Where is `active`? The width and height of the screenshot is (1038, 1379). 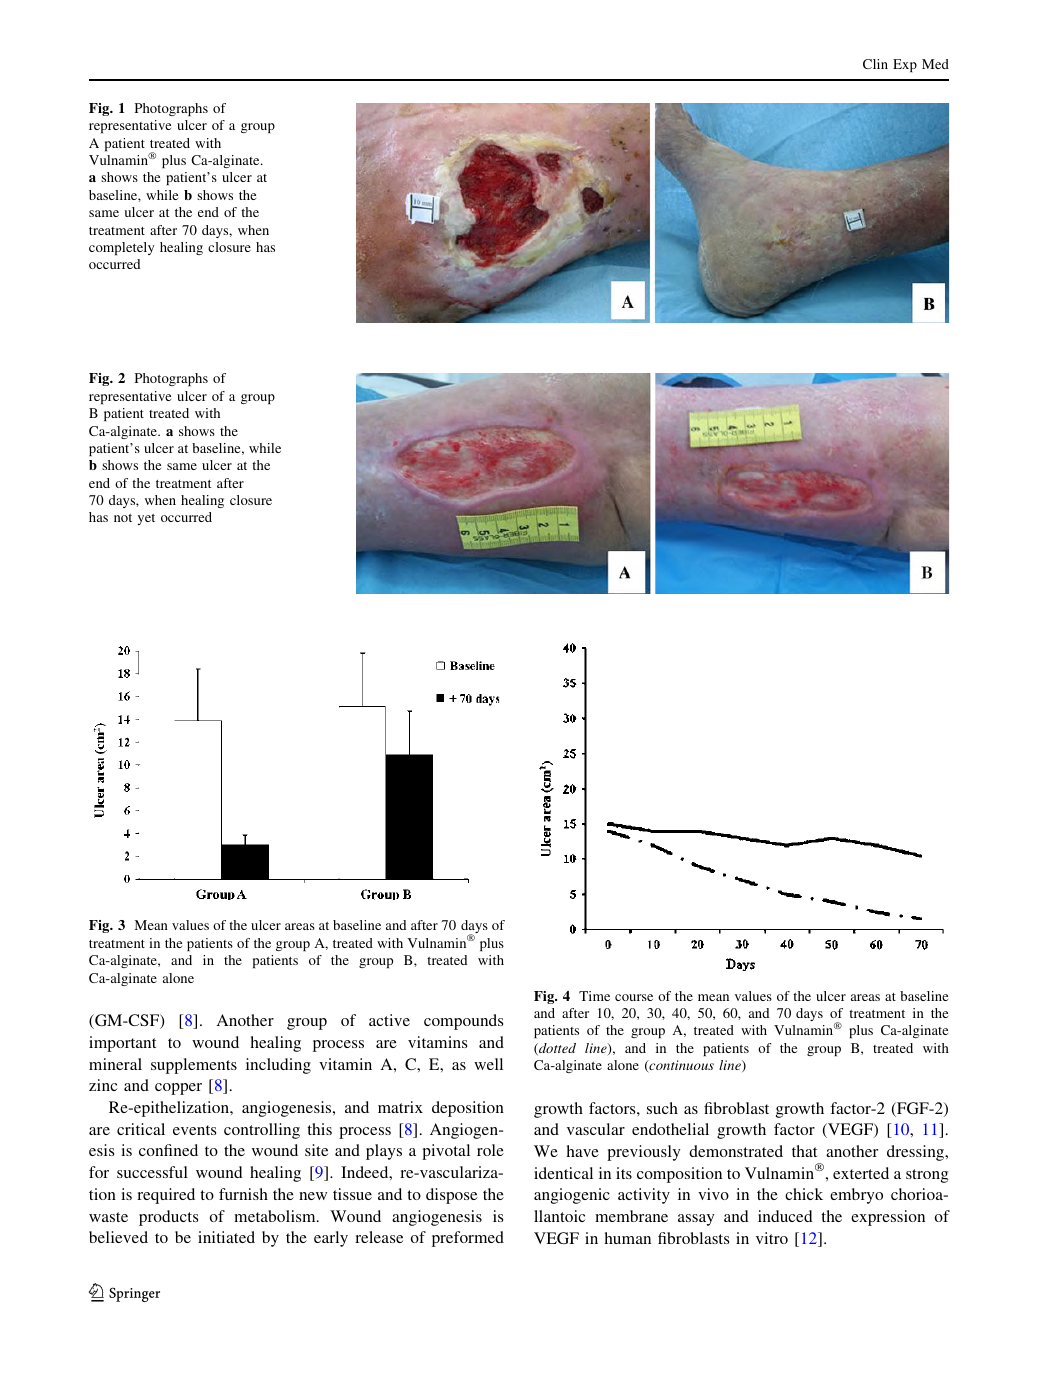 active is located at coordinates (389, 1020).
